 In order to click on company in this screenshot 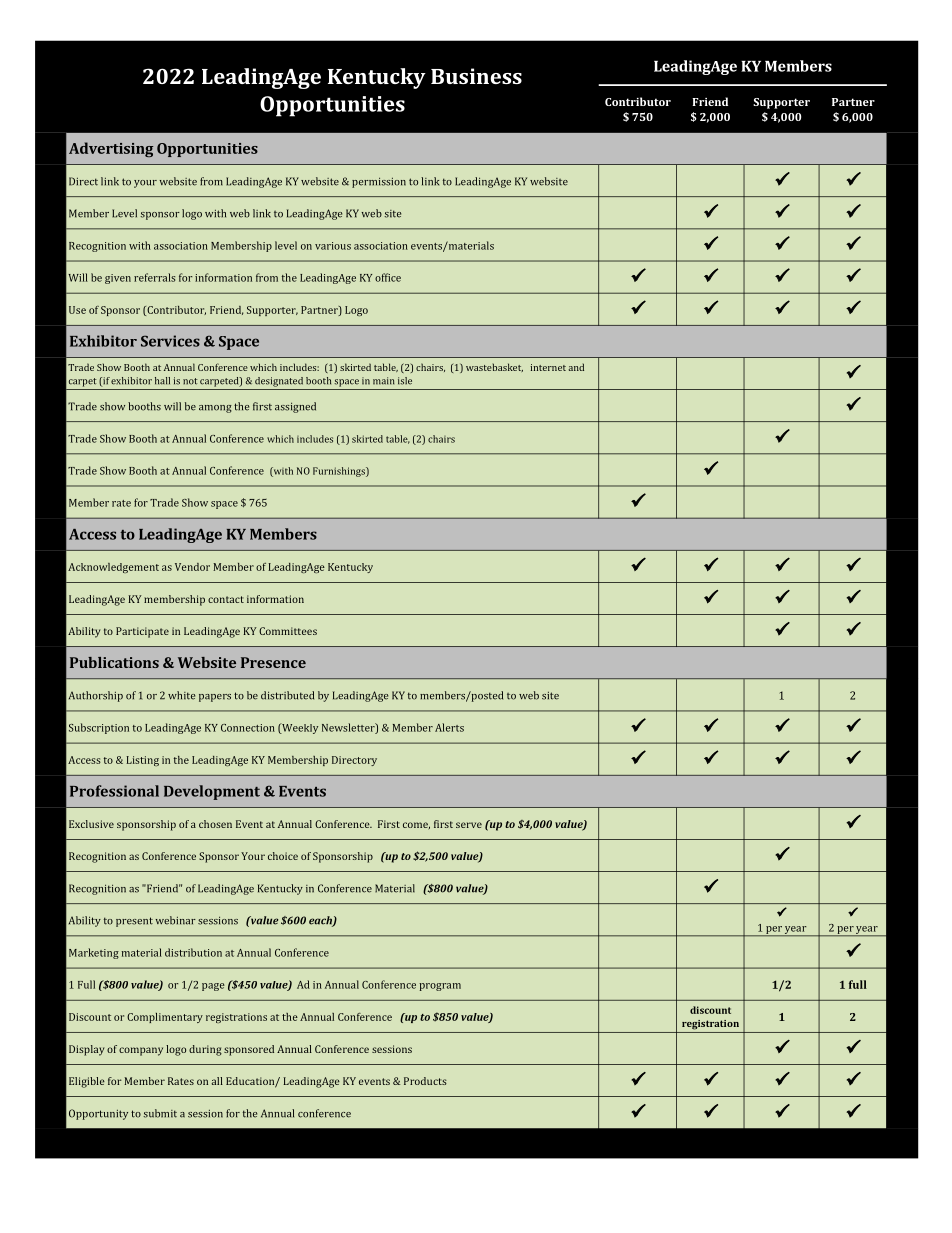, I will do `click(141, 1051)`.
